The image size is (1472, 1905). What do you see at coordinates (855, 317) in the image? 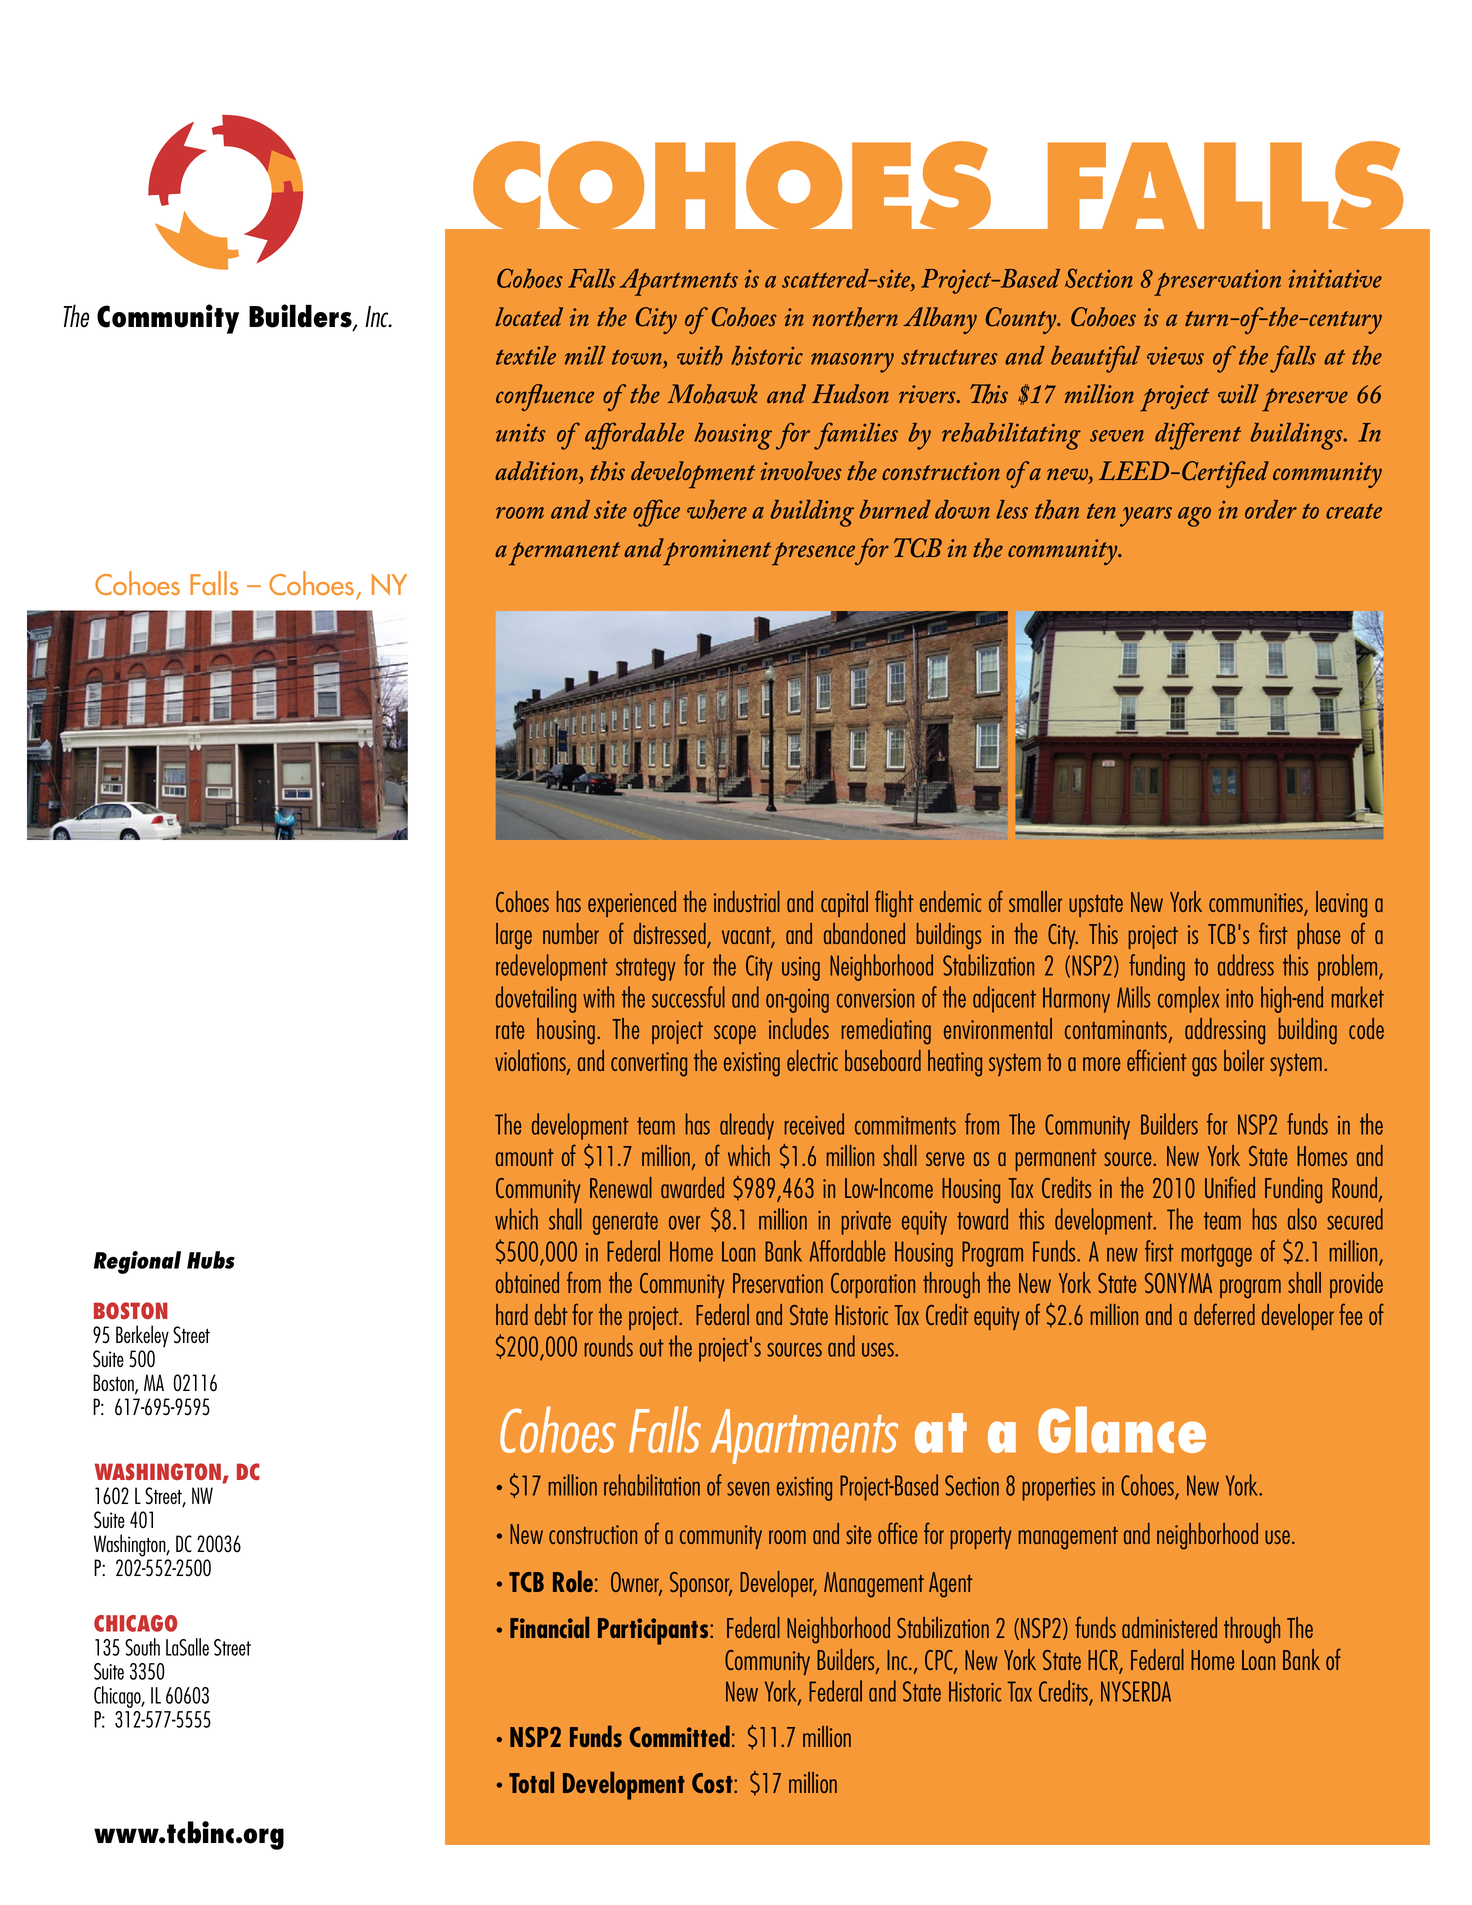
I see `northern` at bounding box center [855, 317].
